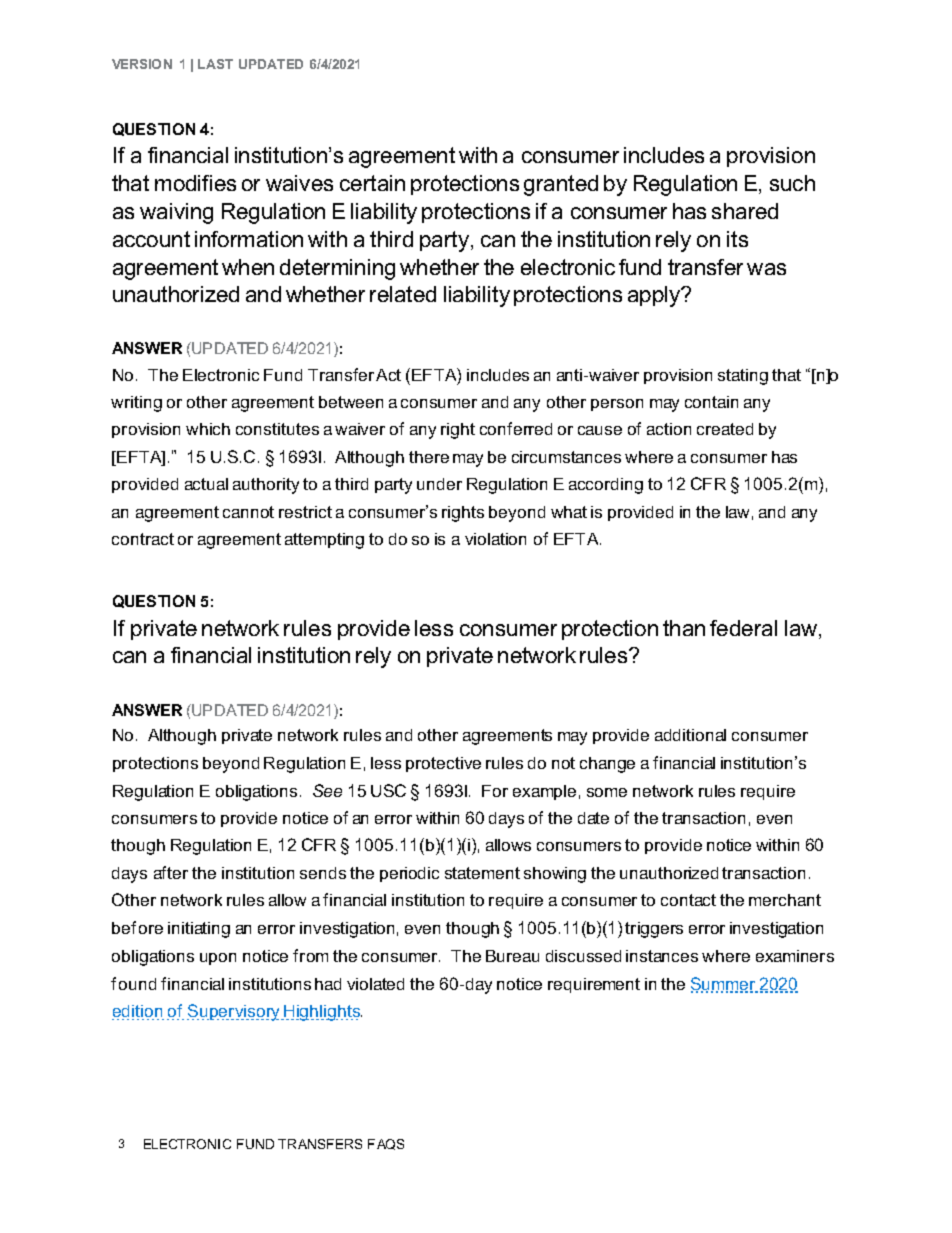  What do you see at coordinates (724, 985) in the screenshot?
I see `Summer` at bounding box center [724, 985].
